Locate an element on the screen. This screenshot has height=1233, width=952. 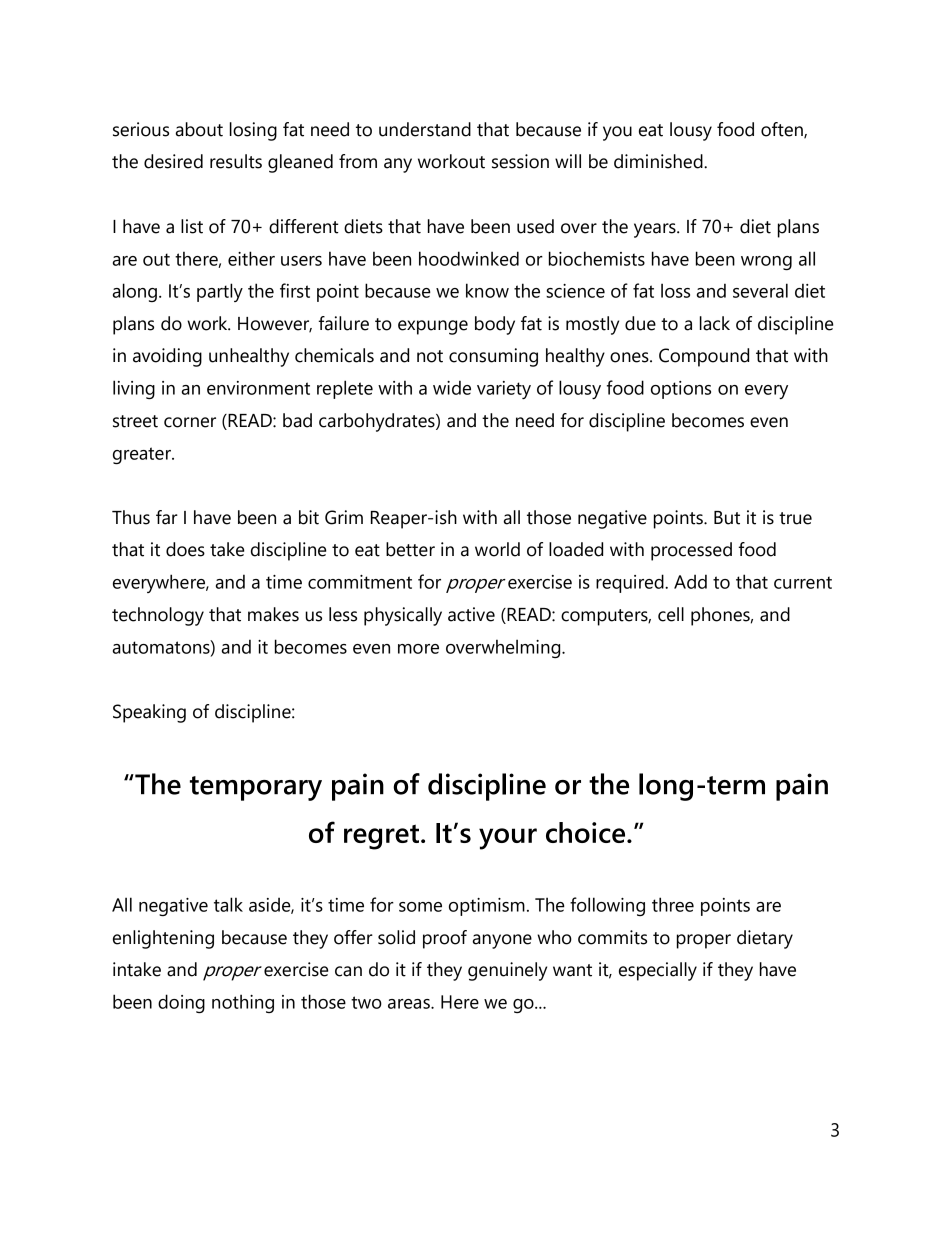
consuming is located at coordinates (493, 357).
